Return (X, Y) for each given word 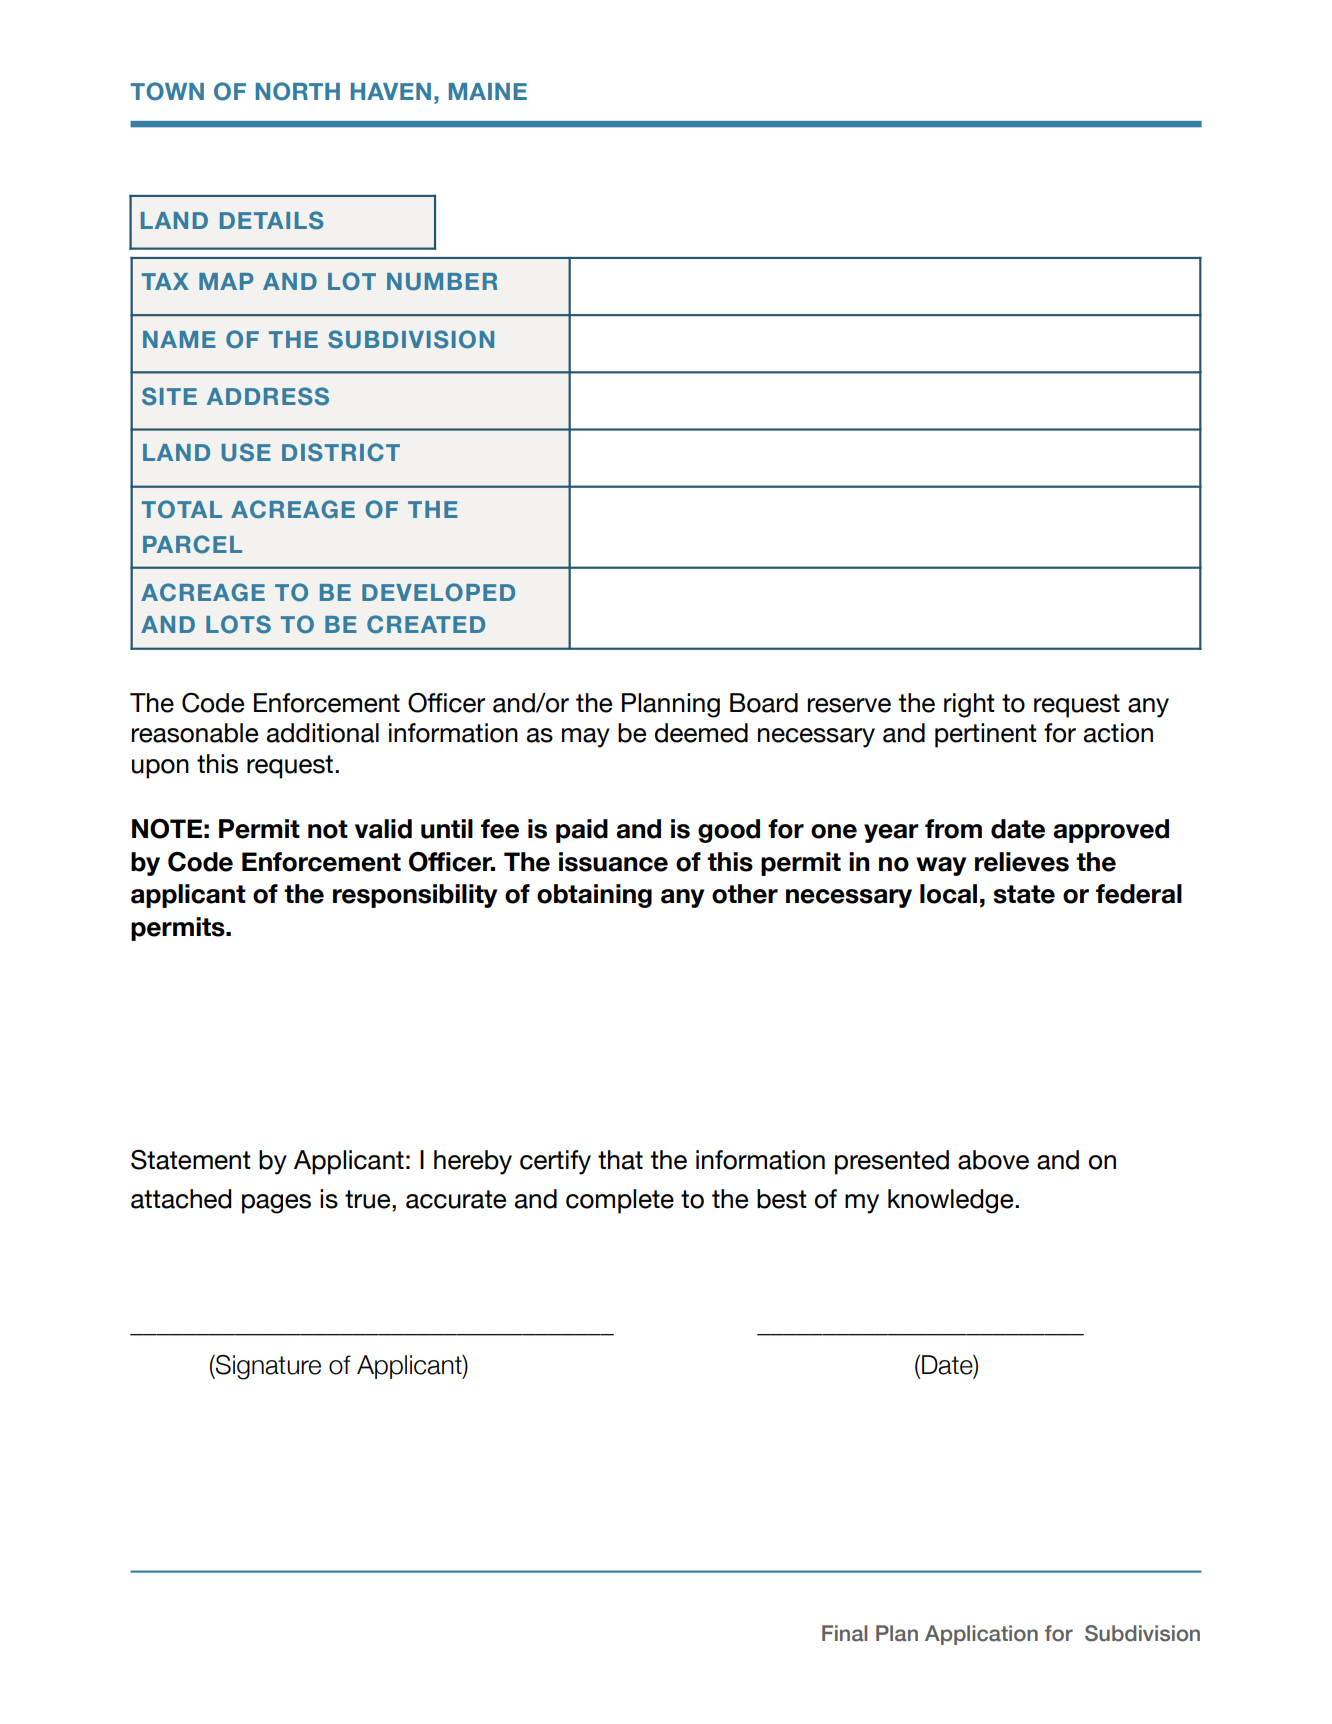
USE (246, 452)
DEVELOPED (438, 592)
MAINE (488, 91)
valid (383, 829)
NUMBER (442, 282)
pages (276, 1204)
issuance (613, 862)
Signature (267, 1367)
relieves (1022, 862)
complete (620, 1201)
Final (844, 1633)
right (969, 705)
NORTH (298, 91)
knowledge (952, 1201)
